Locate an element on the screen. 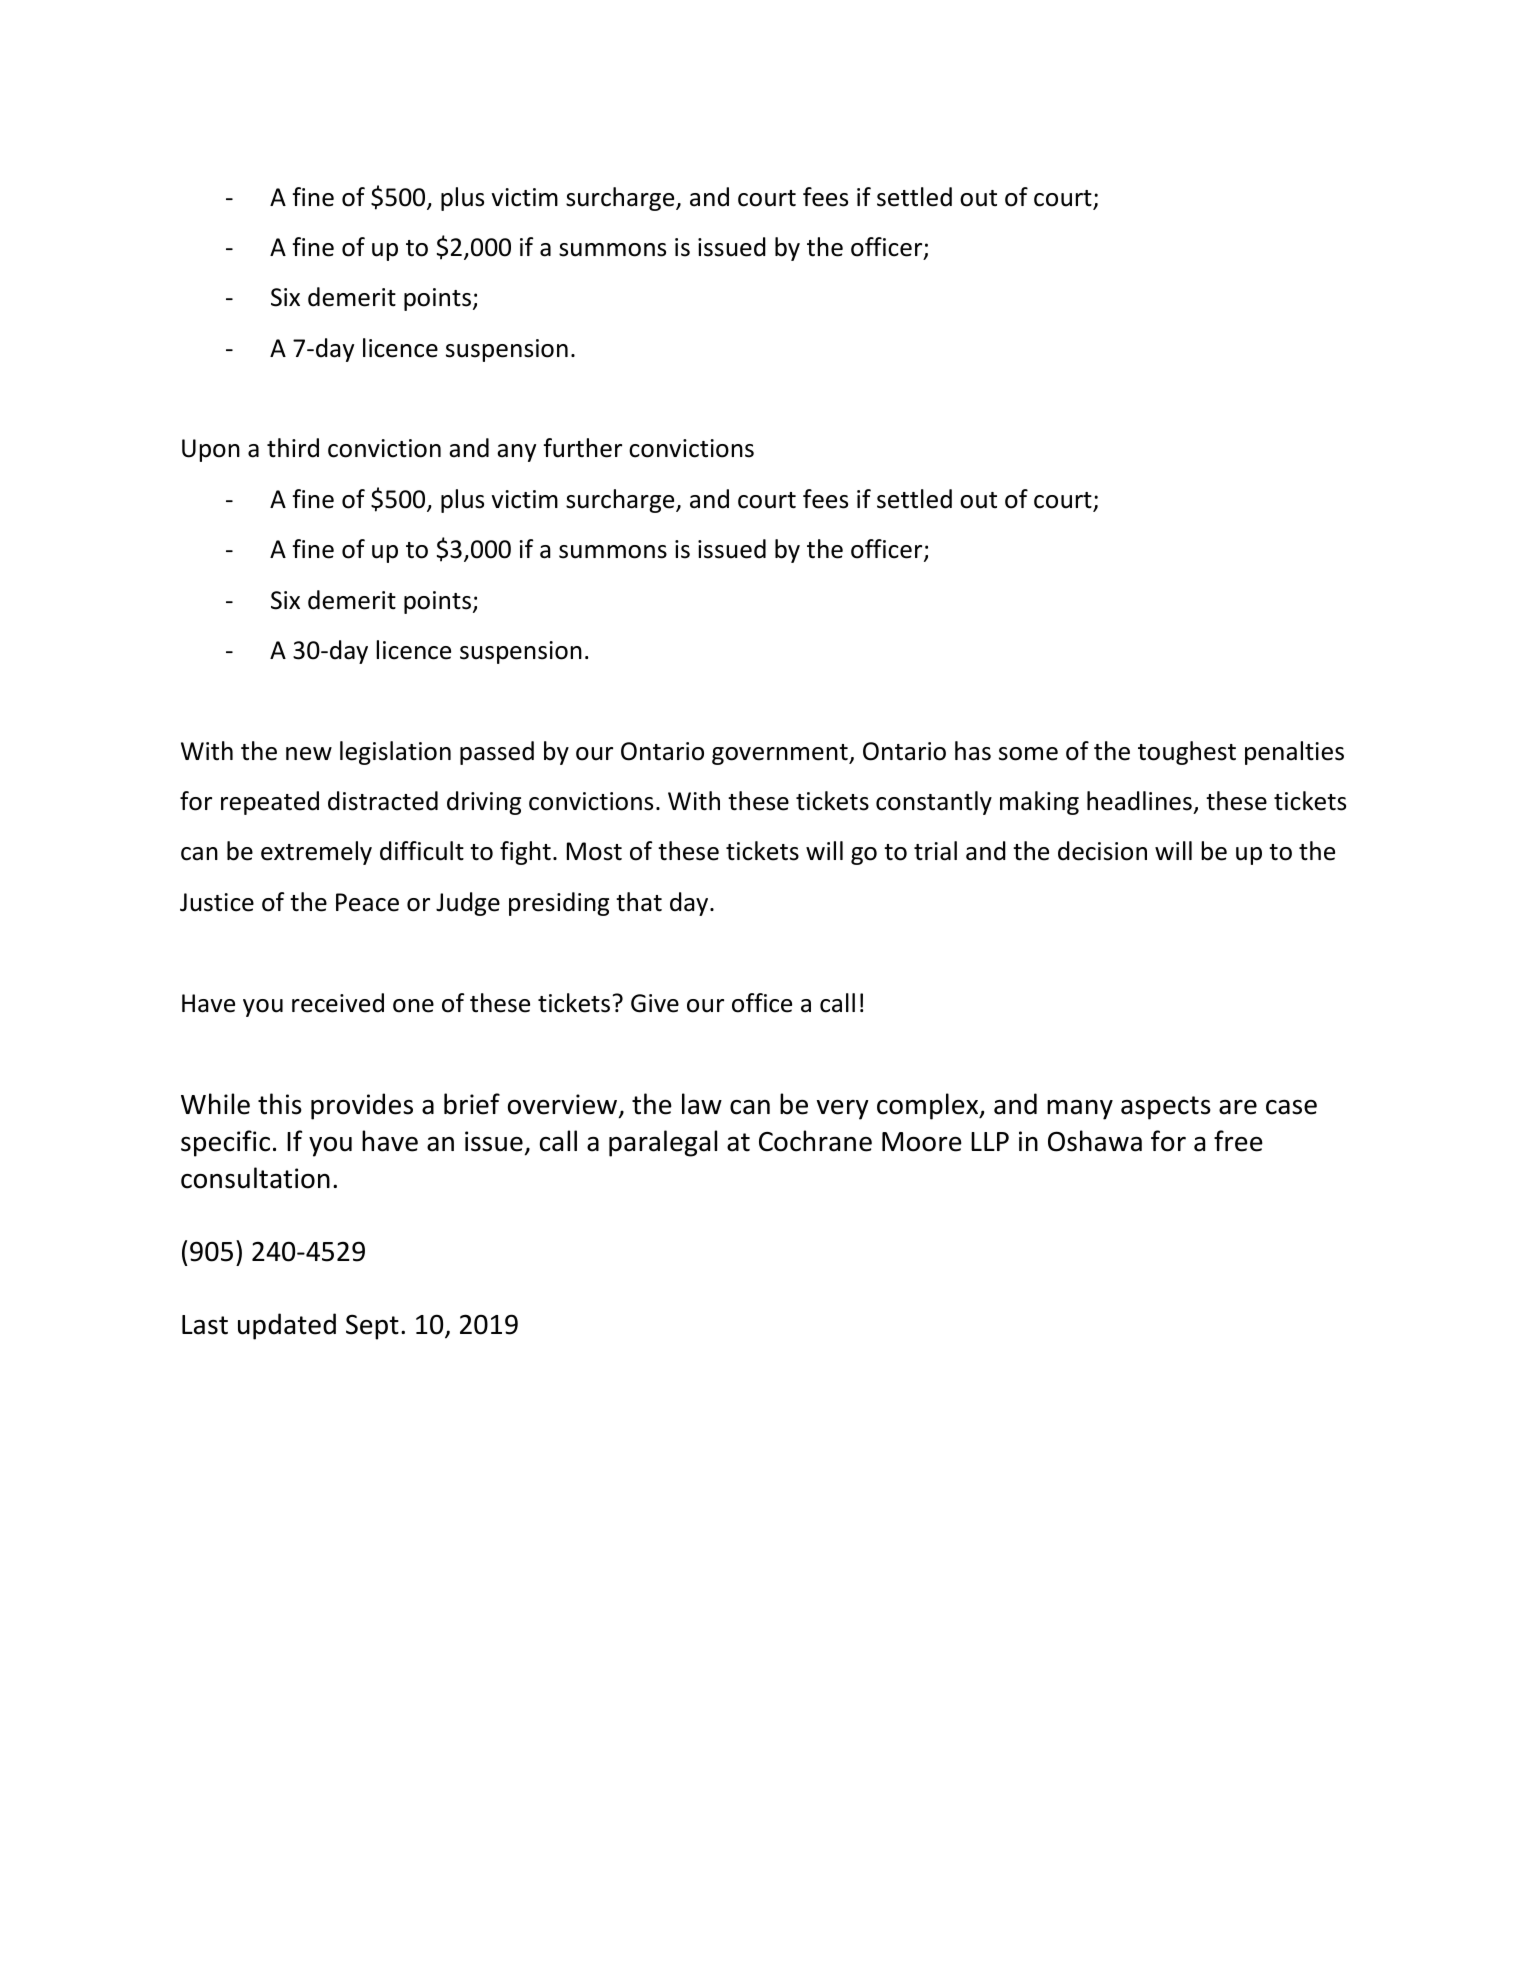 The width and height of the screenshot is (1530, 1980). Sept is located at coordinates (372, 1327).
